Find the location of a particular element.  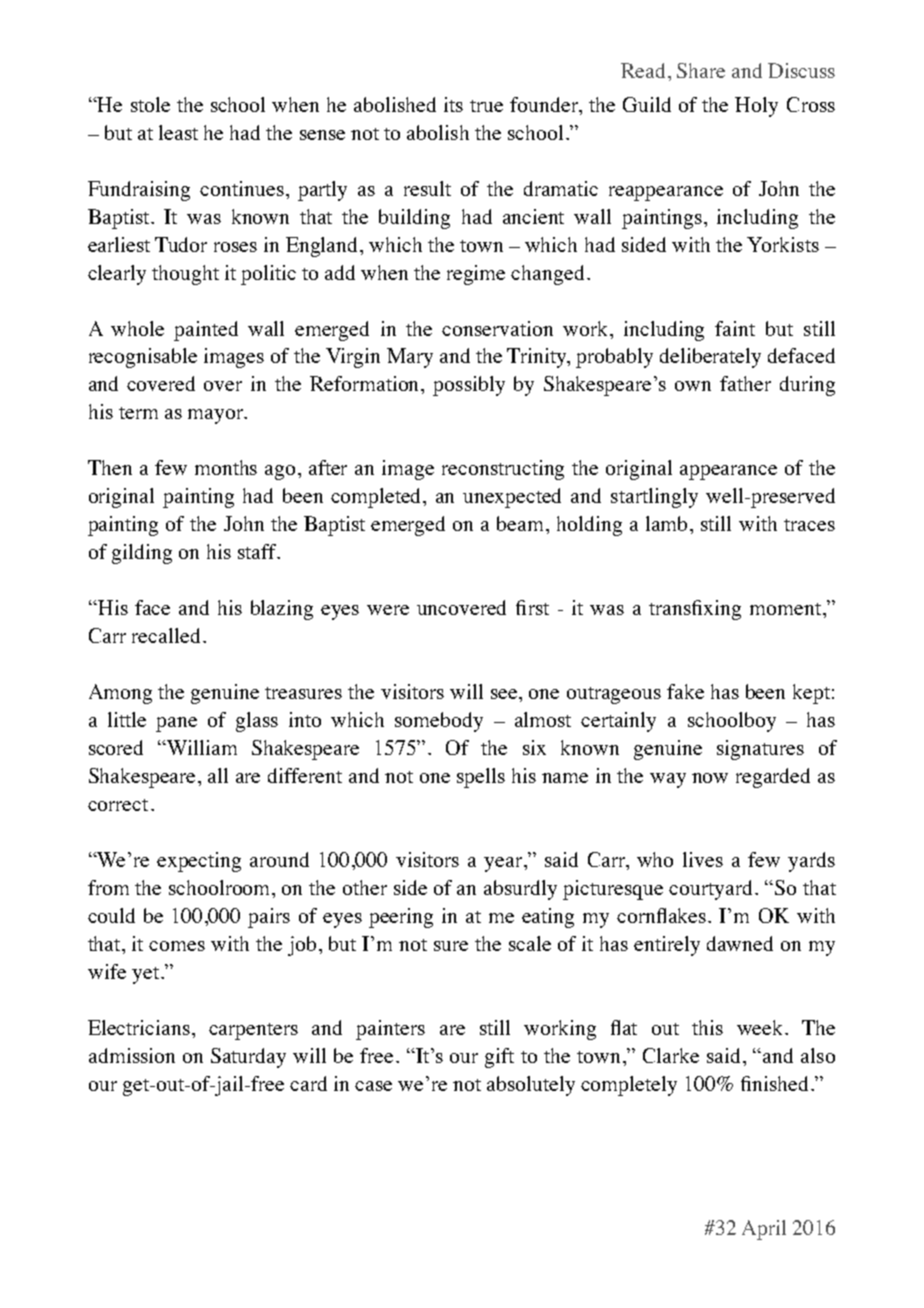

Saturday is located at coordinates (248, 1058).
